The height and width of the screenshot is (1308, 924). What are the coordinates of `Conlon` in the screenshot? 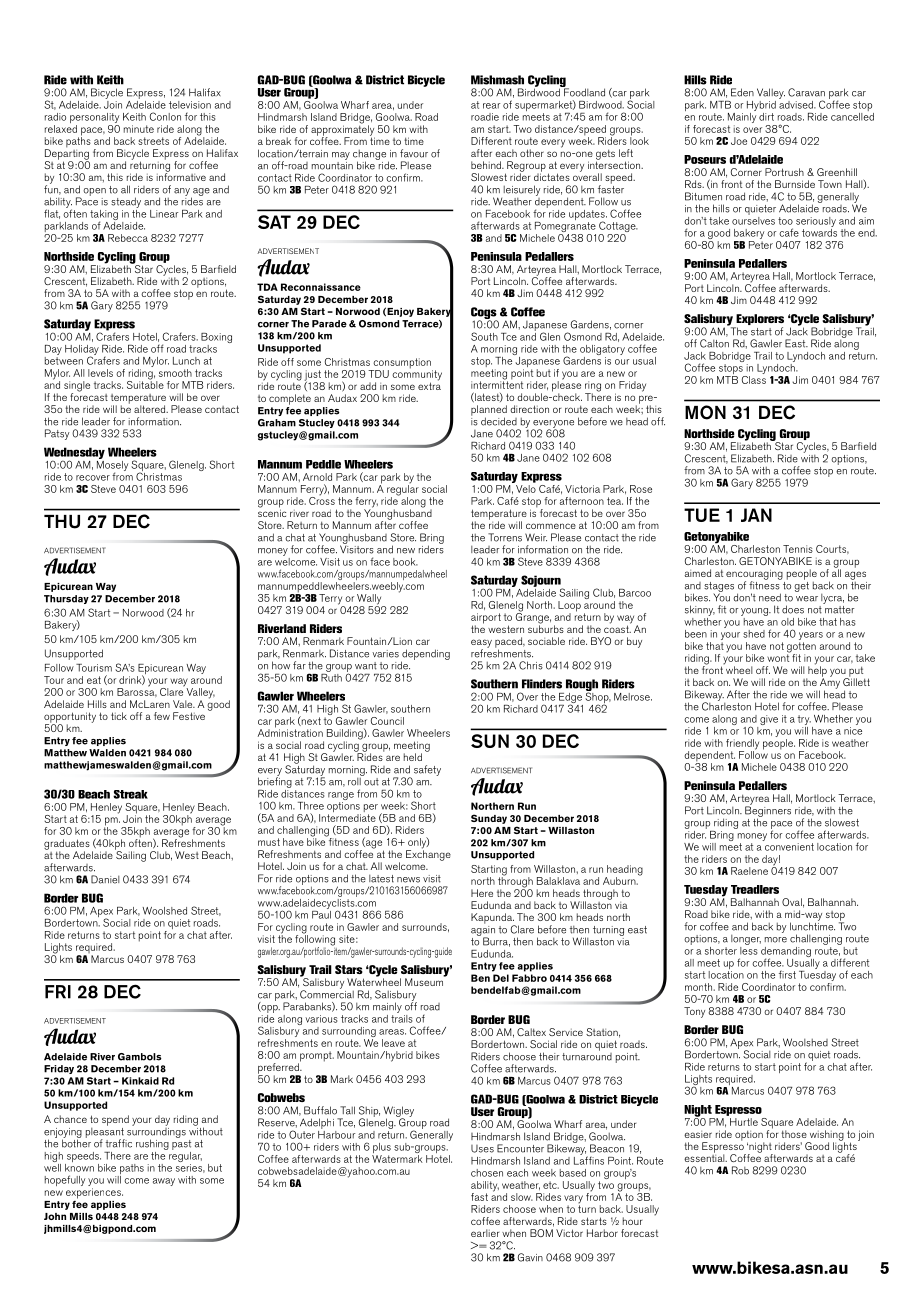 It's located at (165, 116).
